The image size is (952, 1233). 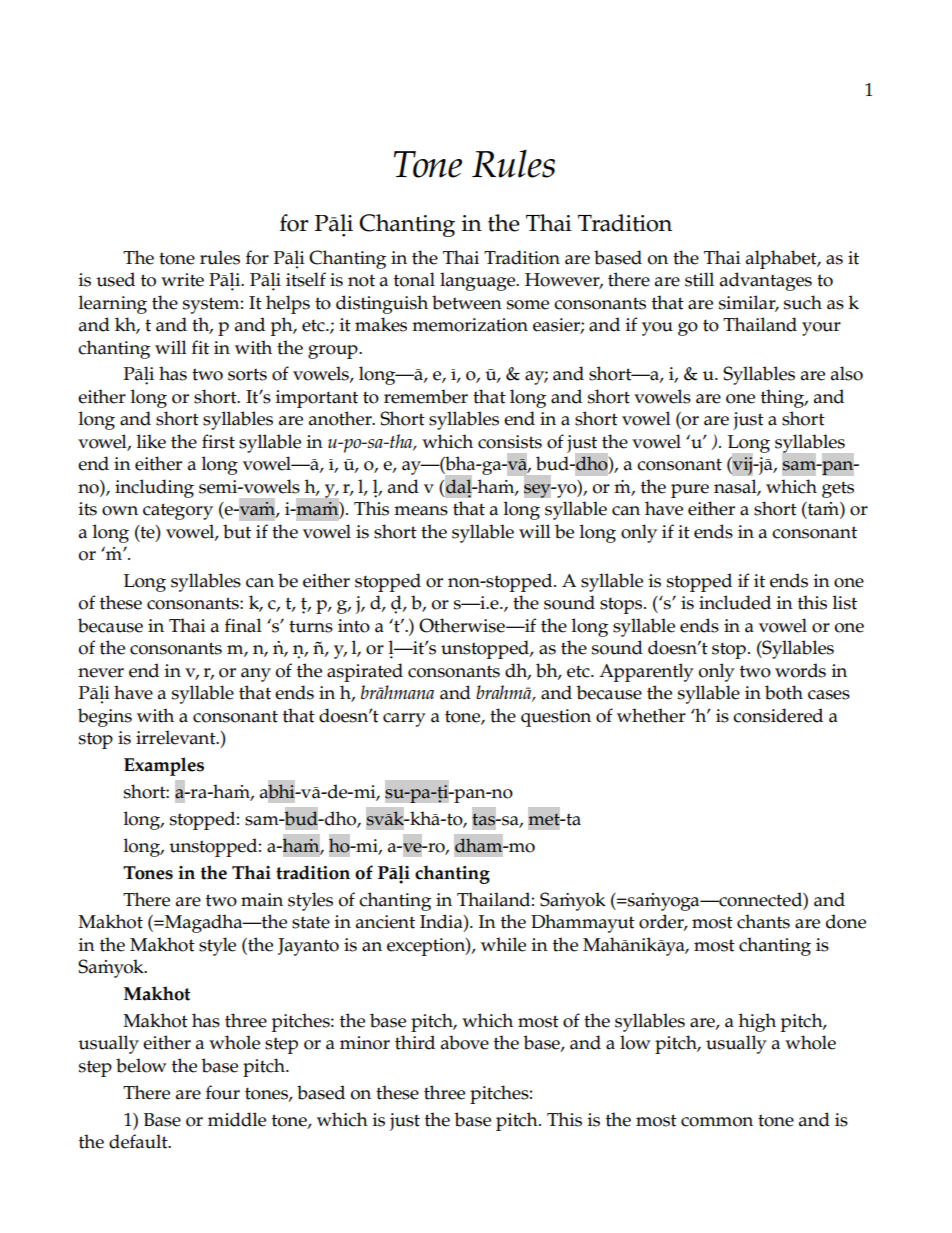 I want to click on middle, so click(x=237, y=1119).
